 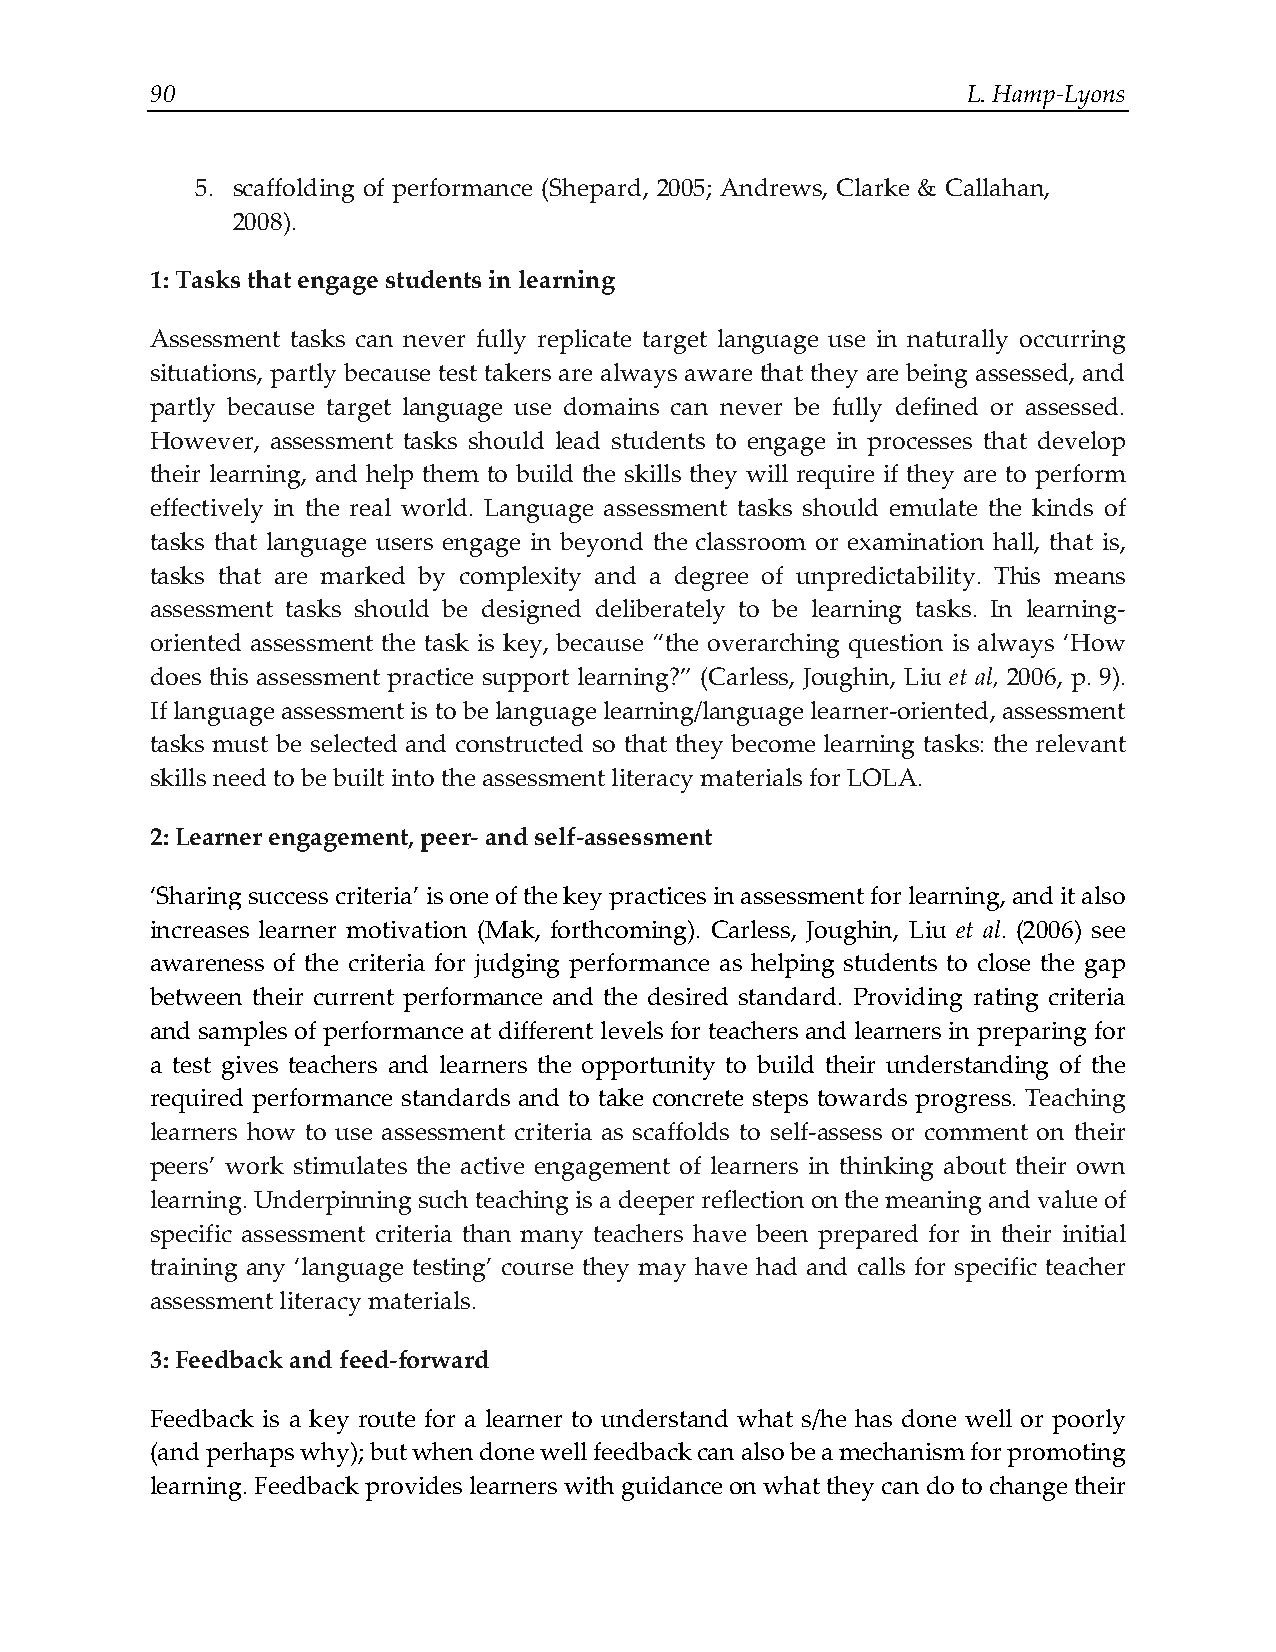 What do you see at coordinates (672, 1488) in the screenshot?
I see `guidance` at bounding box center [672, 1488].
